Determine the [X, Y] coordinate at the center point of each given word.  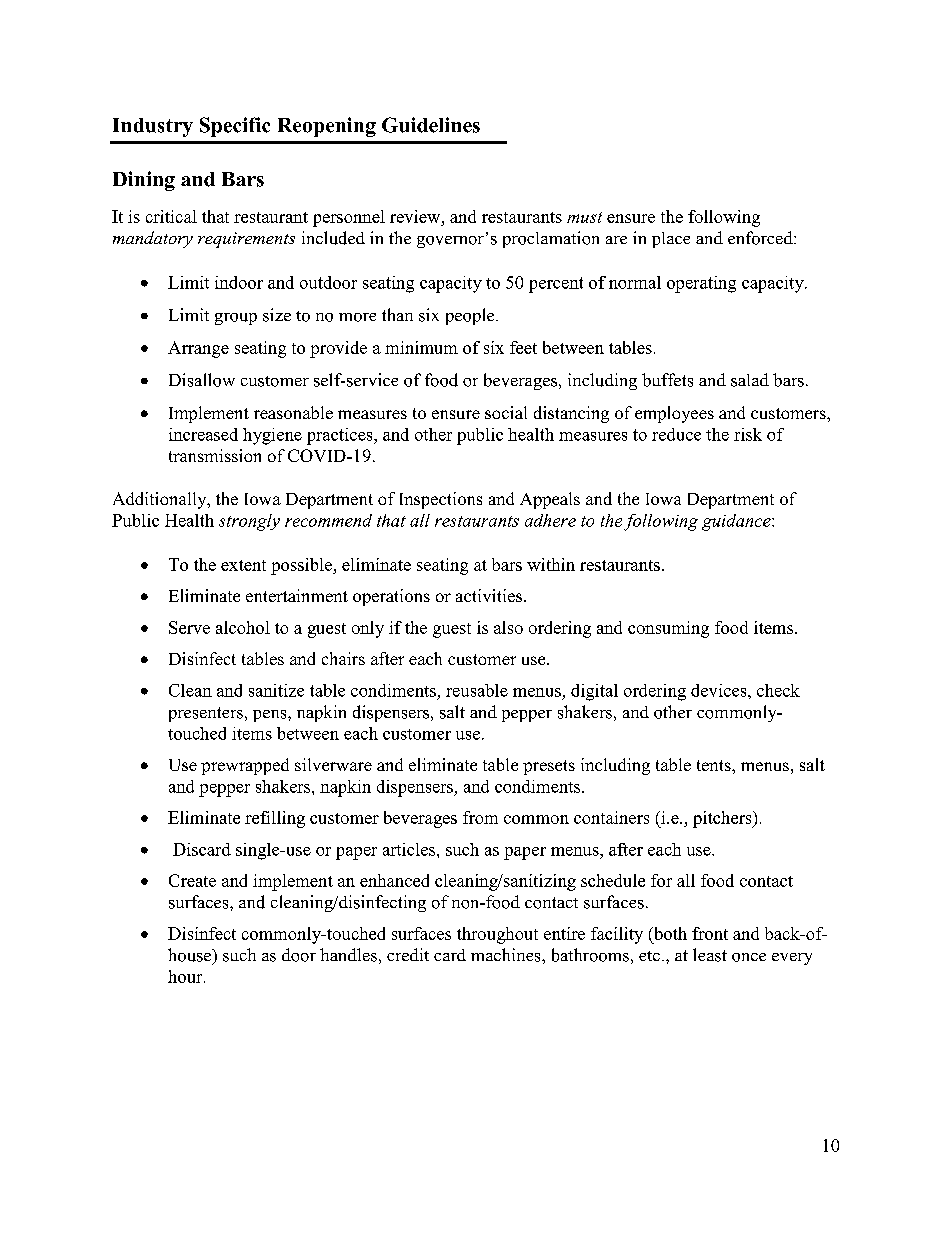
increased [203, 434]
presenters [206, 714]
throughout [497, 935]
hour [186, 976]
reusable [477, 690]
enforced [761, 238]
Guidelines [431, 125]
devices [720, 690]
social [506, 412]
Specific [235, 127]
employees [674, 414]
